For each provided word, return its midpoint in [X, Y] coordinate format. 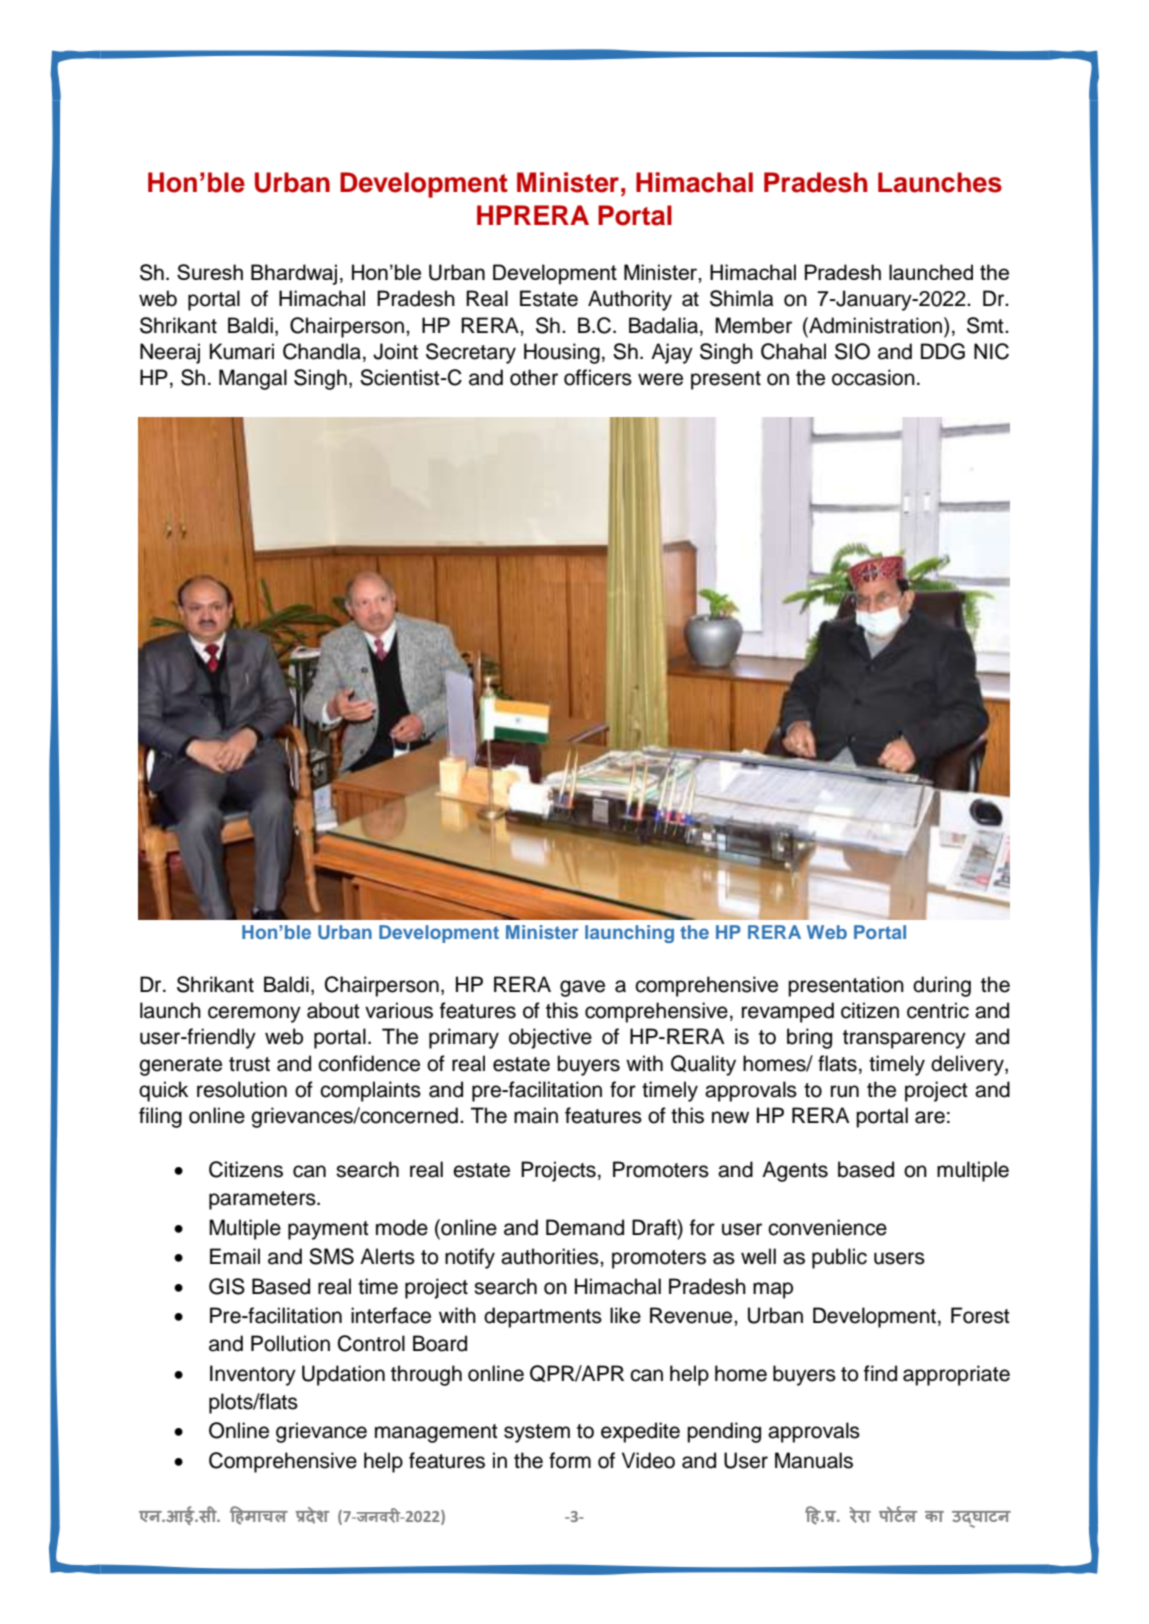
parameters [263, 1200]
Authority [630, 300]
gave [582, 988]
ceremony [254, 1014]
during [942, 986]
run [845, 1091]
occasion [873, 377]
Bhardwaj [294, 274]
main [536, 1115]
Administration [876, 325]
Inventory [253, 1375]
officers [598, 377]
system [537, 1433]
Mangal [253, 379]
